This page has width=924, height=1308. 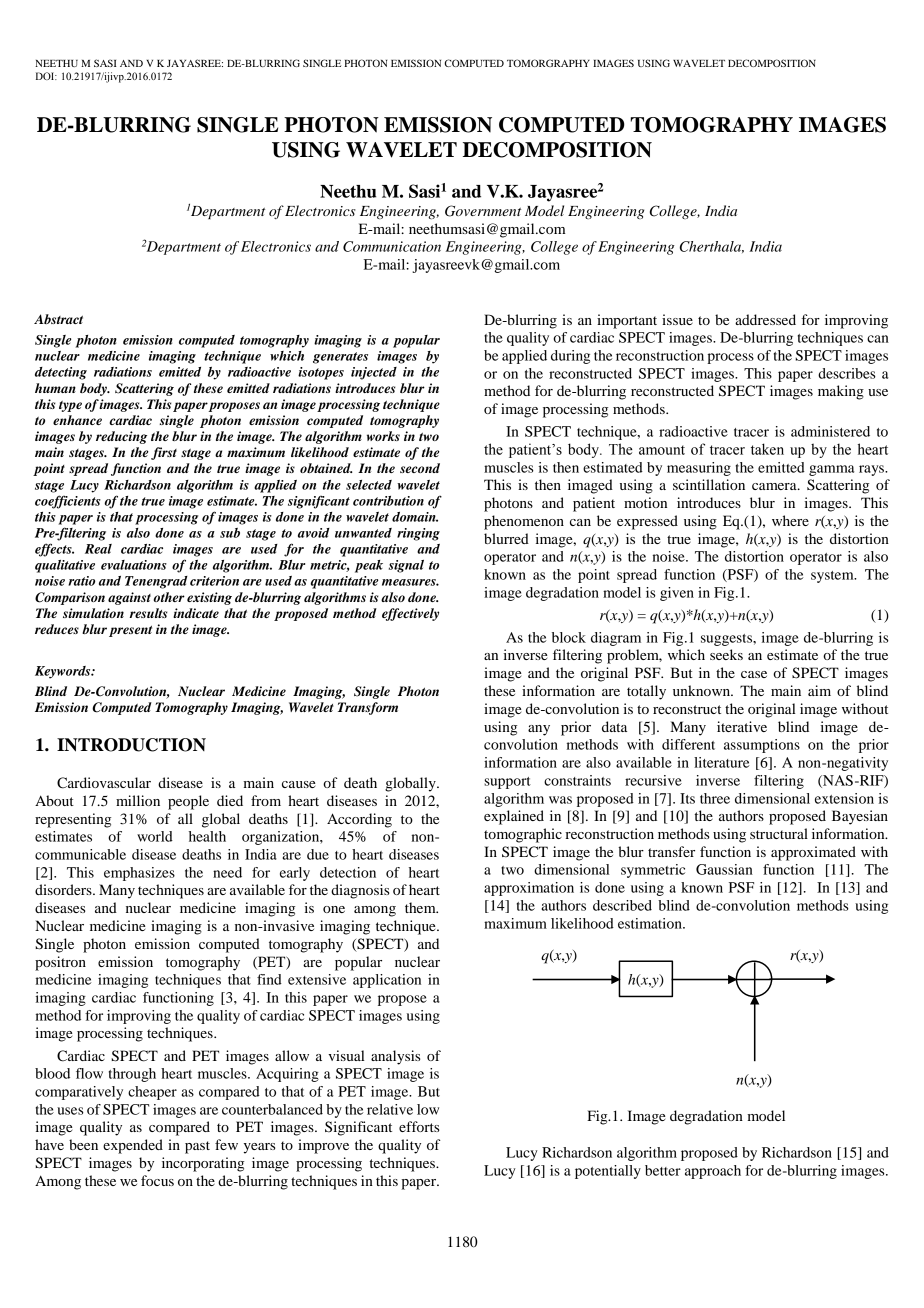 What do you see at coordinates (483, 211) in the page?
I see `Government` at bounding box center [483, 211].
